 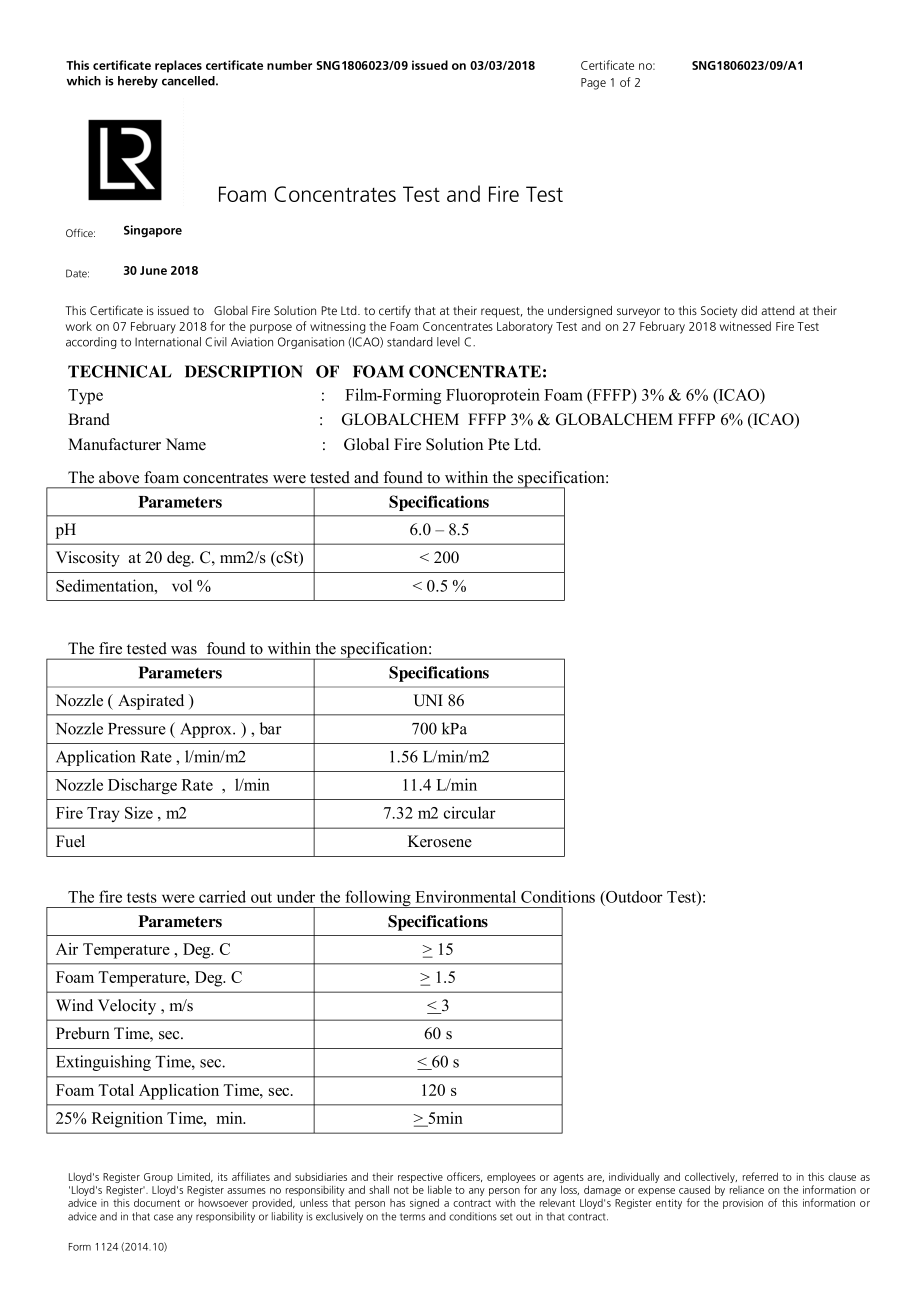 I want to click on level, so click(x=448, y=342).
